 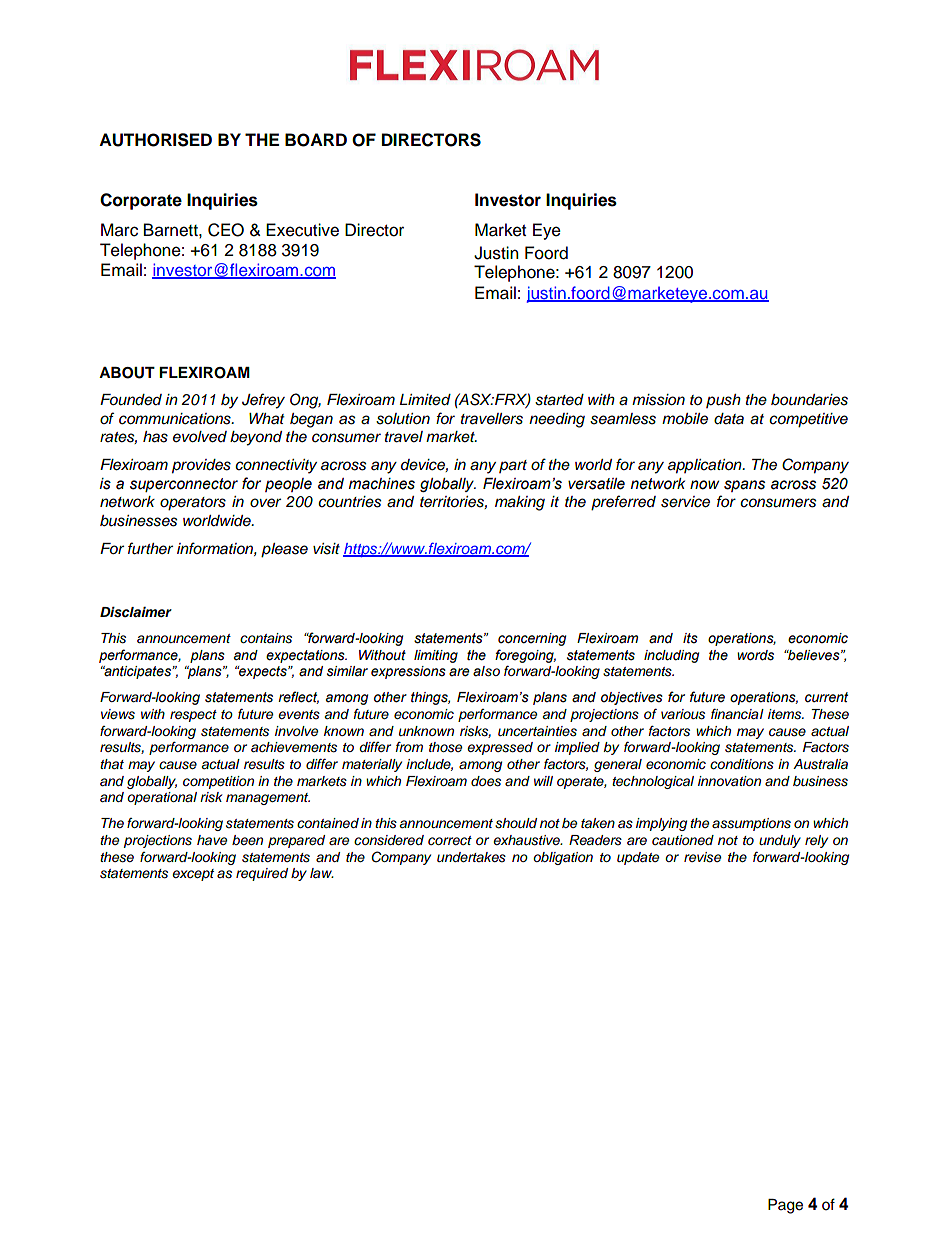 I want to click on revise, so click(x=702, y=857).
